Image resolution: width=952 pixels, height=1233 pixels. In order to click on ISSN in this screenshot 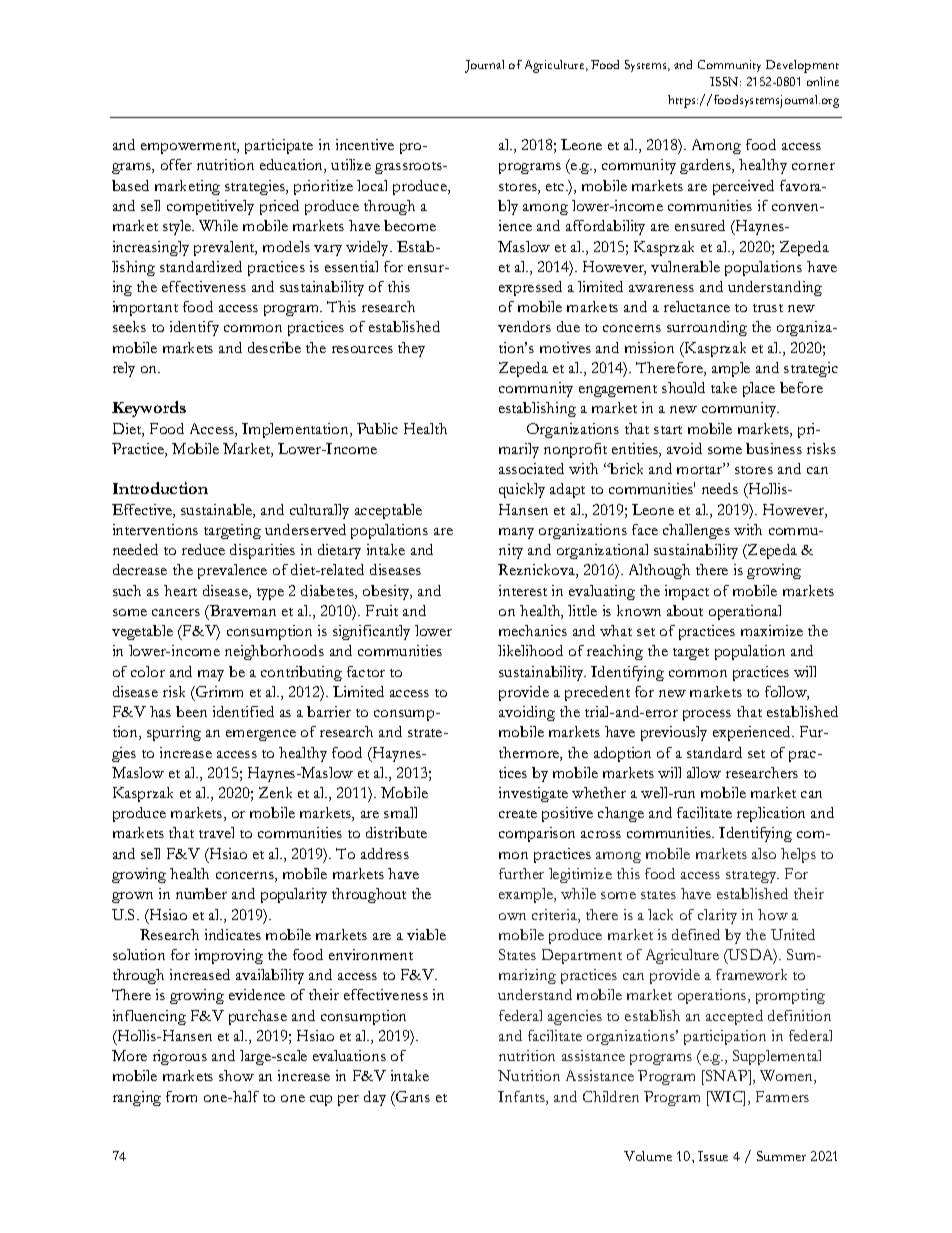, I will do `click(725, 81)`.
